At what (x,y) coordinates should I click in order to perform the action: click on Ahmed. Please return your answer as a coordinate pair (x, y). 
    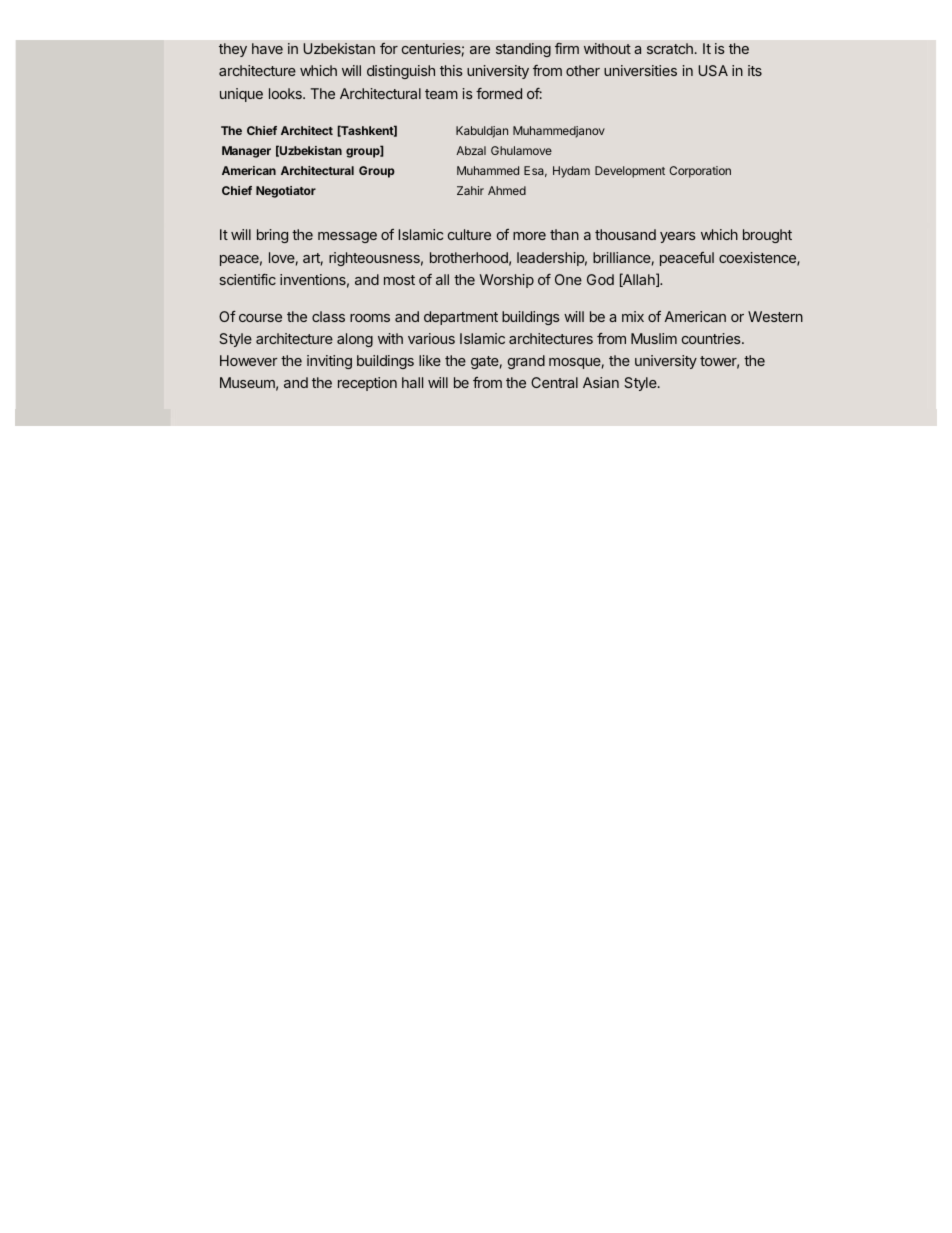
    Looking at the image, I should click on (507, 190).
